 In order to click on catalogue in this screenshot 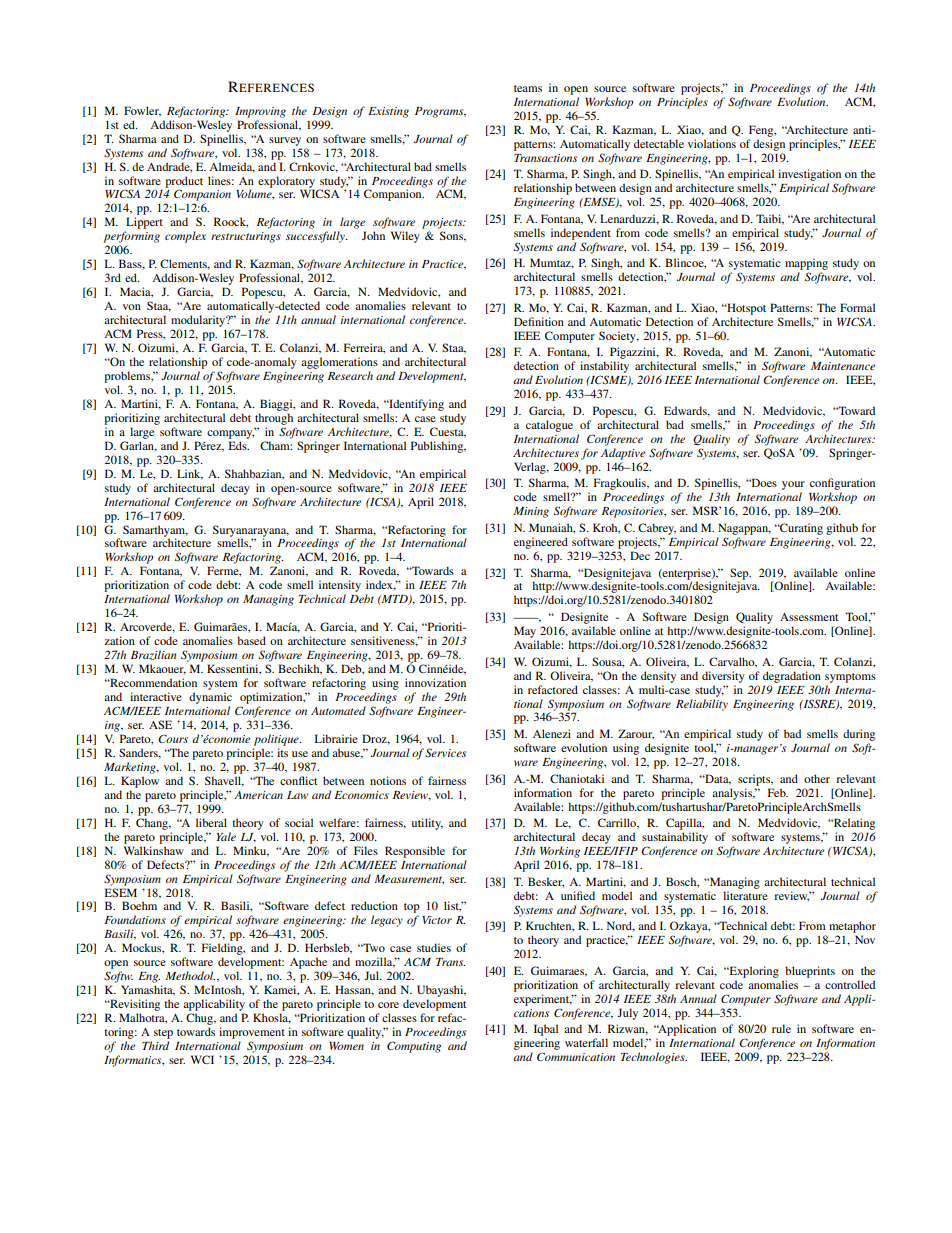, I will do `click(549, 426)`.
